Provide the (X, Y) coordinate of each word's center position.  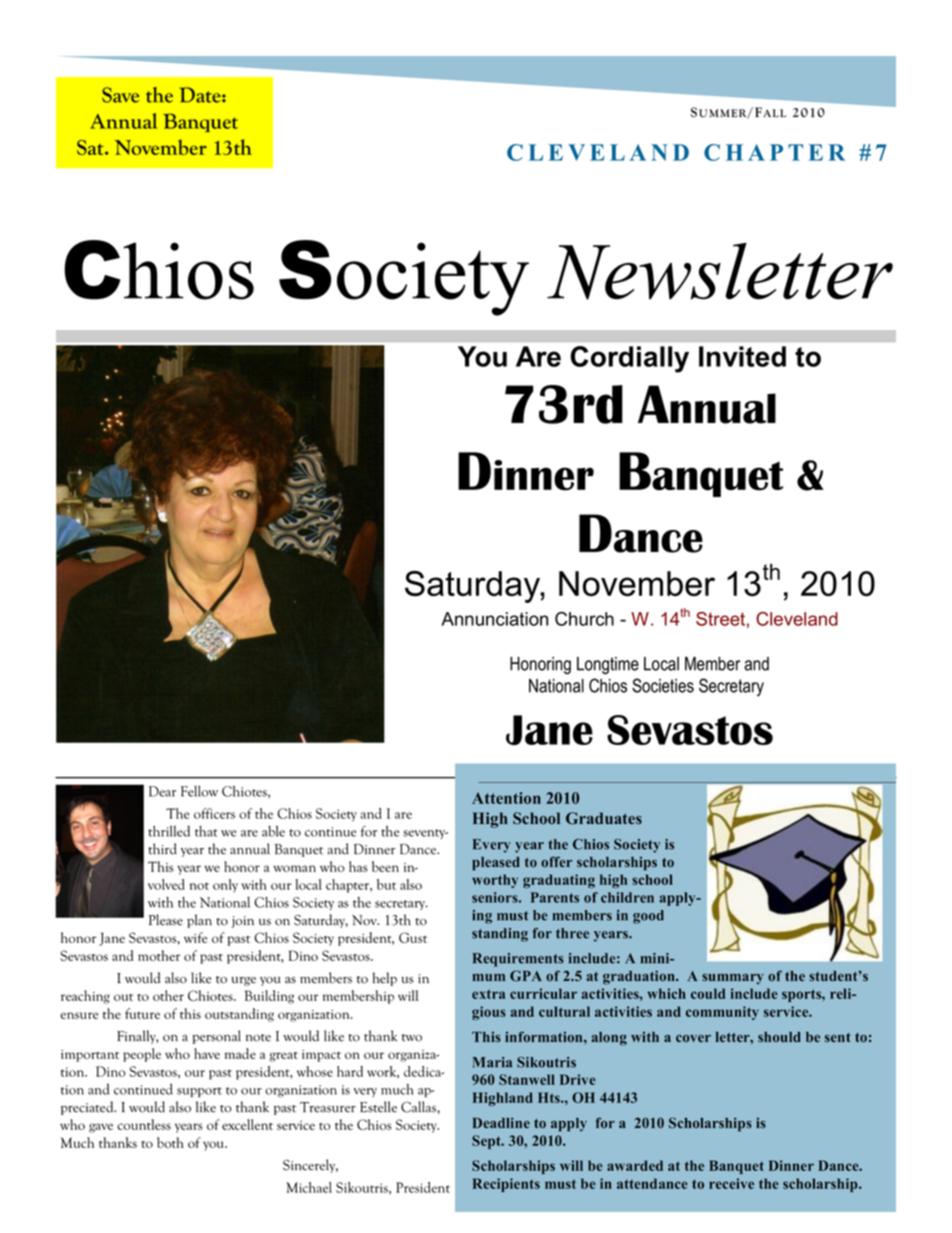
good (648, 917)
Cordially (629, 359)
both (170, 1142)
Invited (742, 356)
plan (199, 921)
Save (120, 95)
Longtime (608, 666)
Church (584, 619)
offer (556, 862)
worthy (495, 881)
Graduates (604, 818)
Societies (663, 685)
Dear (162, 791)
